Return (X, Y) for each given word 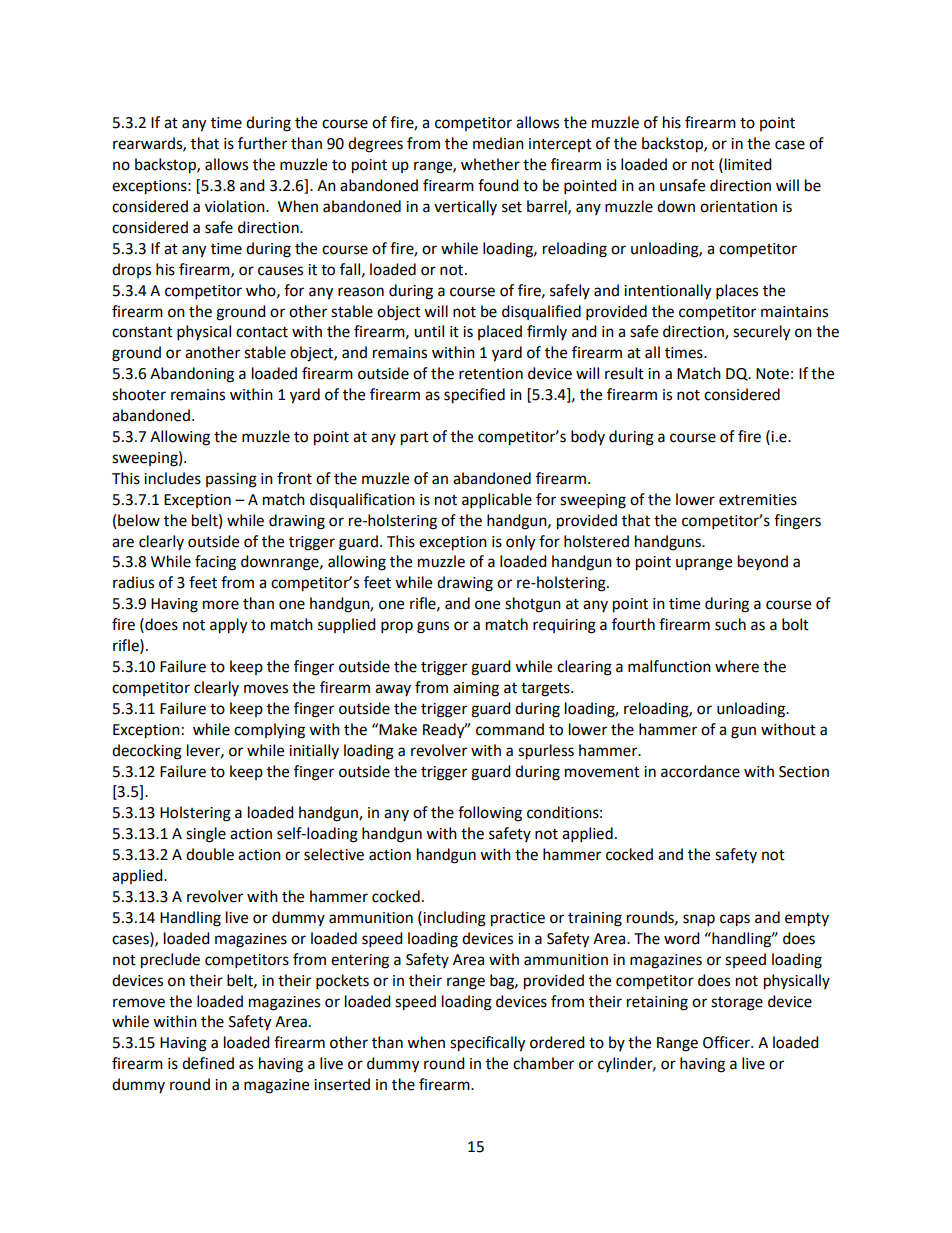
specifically (487, 1044)
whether (490, 164)
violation (236, 206)
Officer (727, 1042)
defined (208, 1063)
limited (748, 164)
